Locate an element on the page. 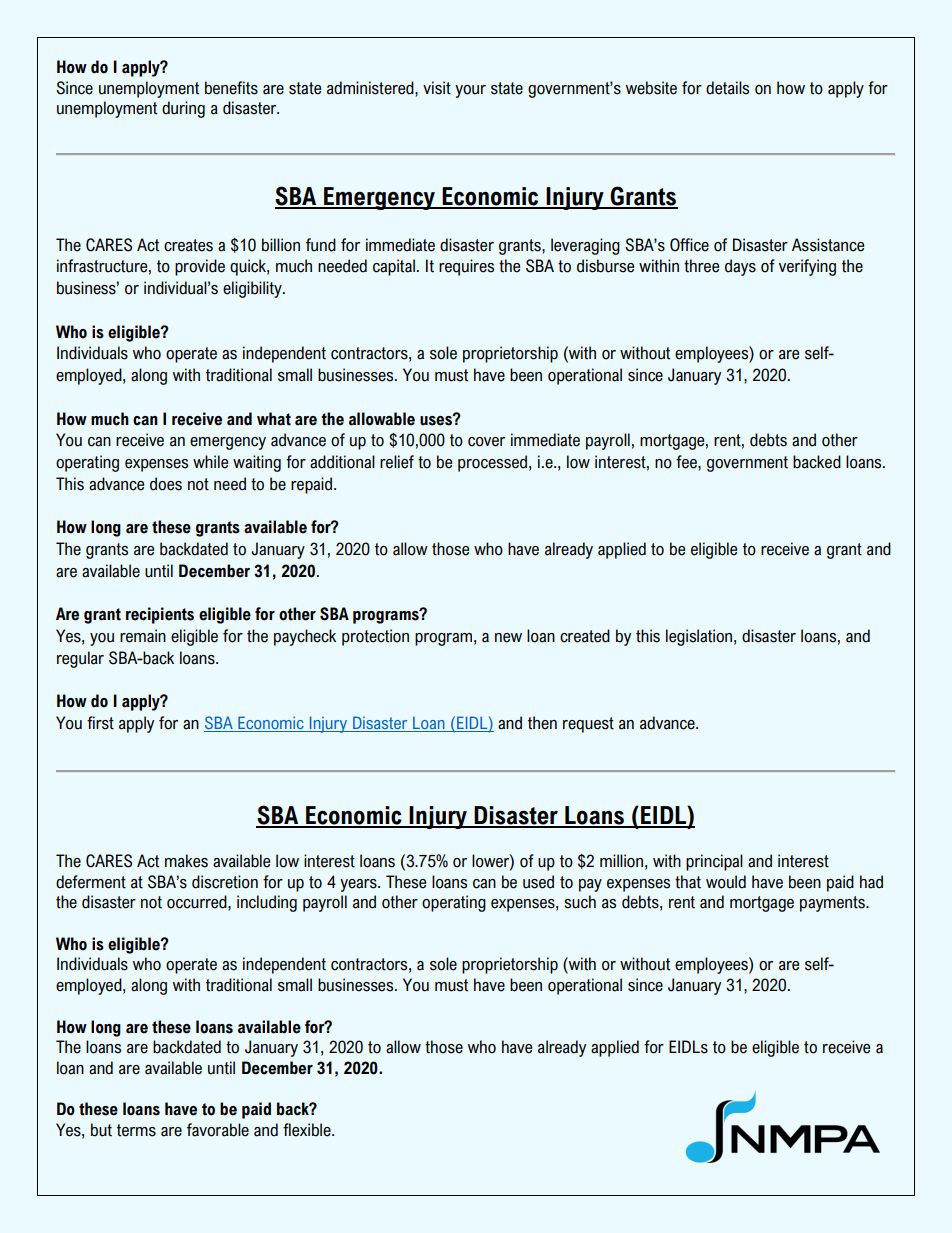 The width and height of the image is (952, 1233). while is located at coordinates (210, 462).
